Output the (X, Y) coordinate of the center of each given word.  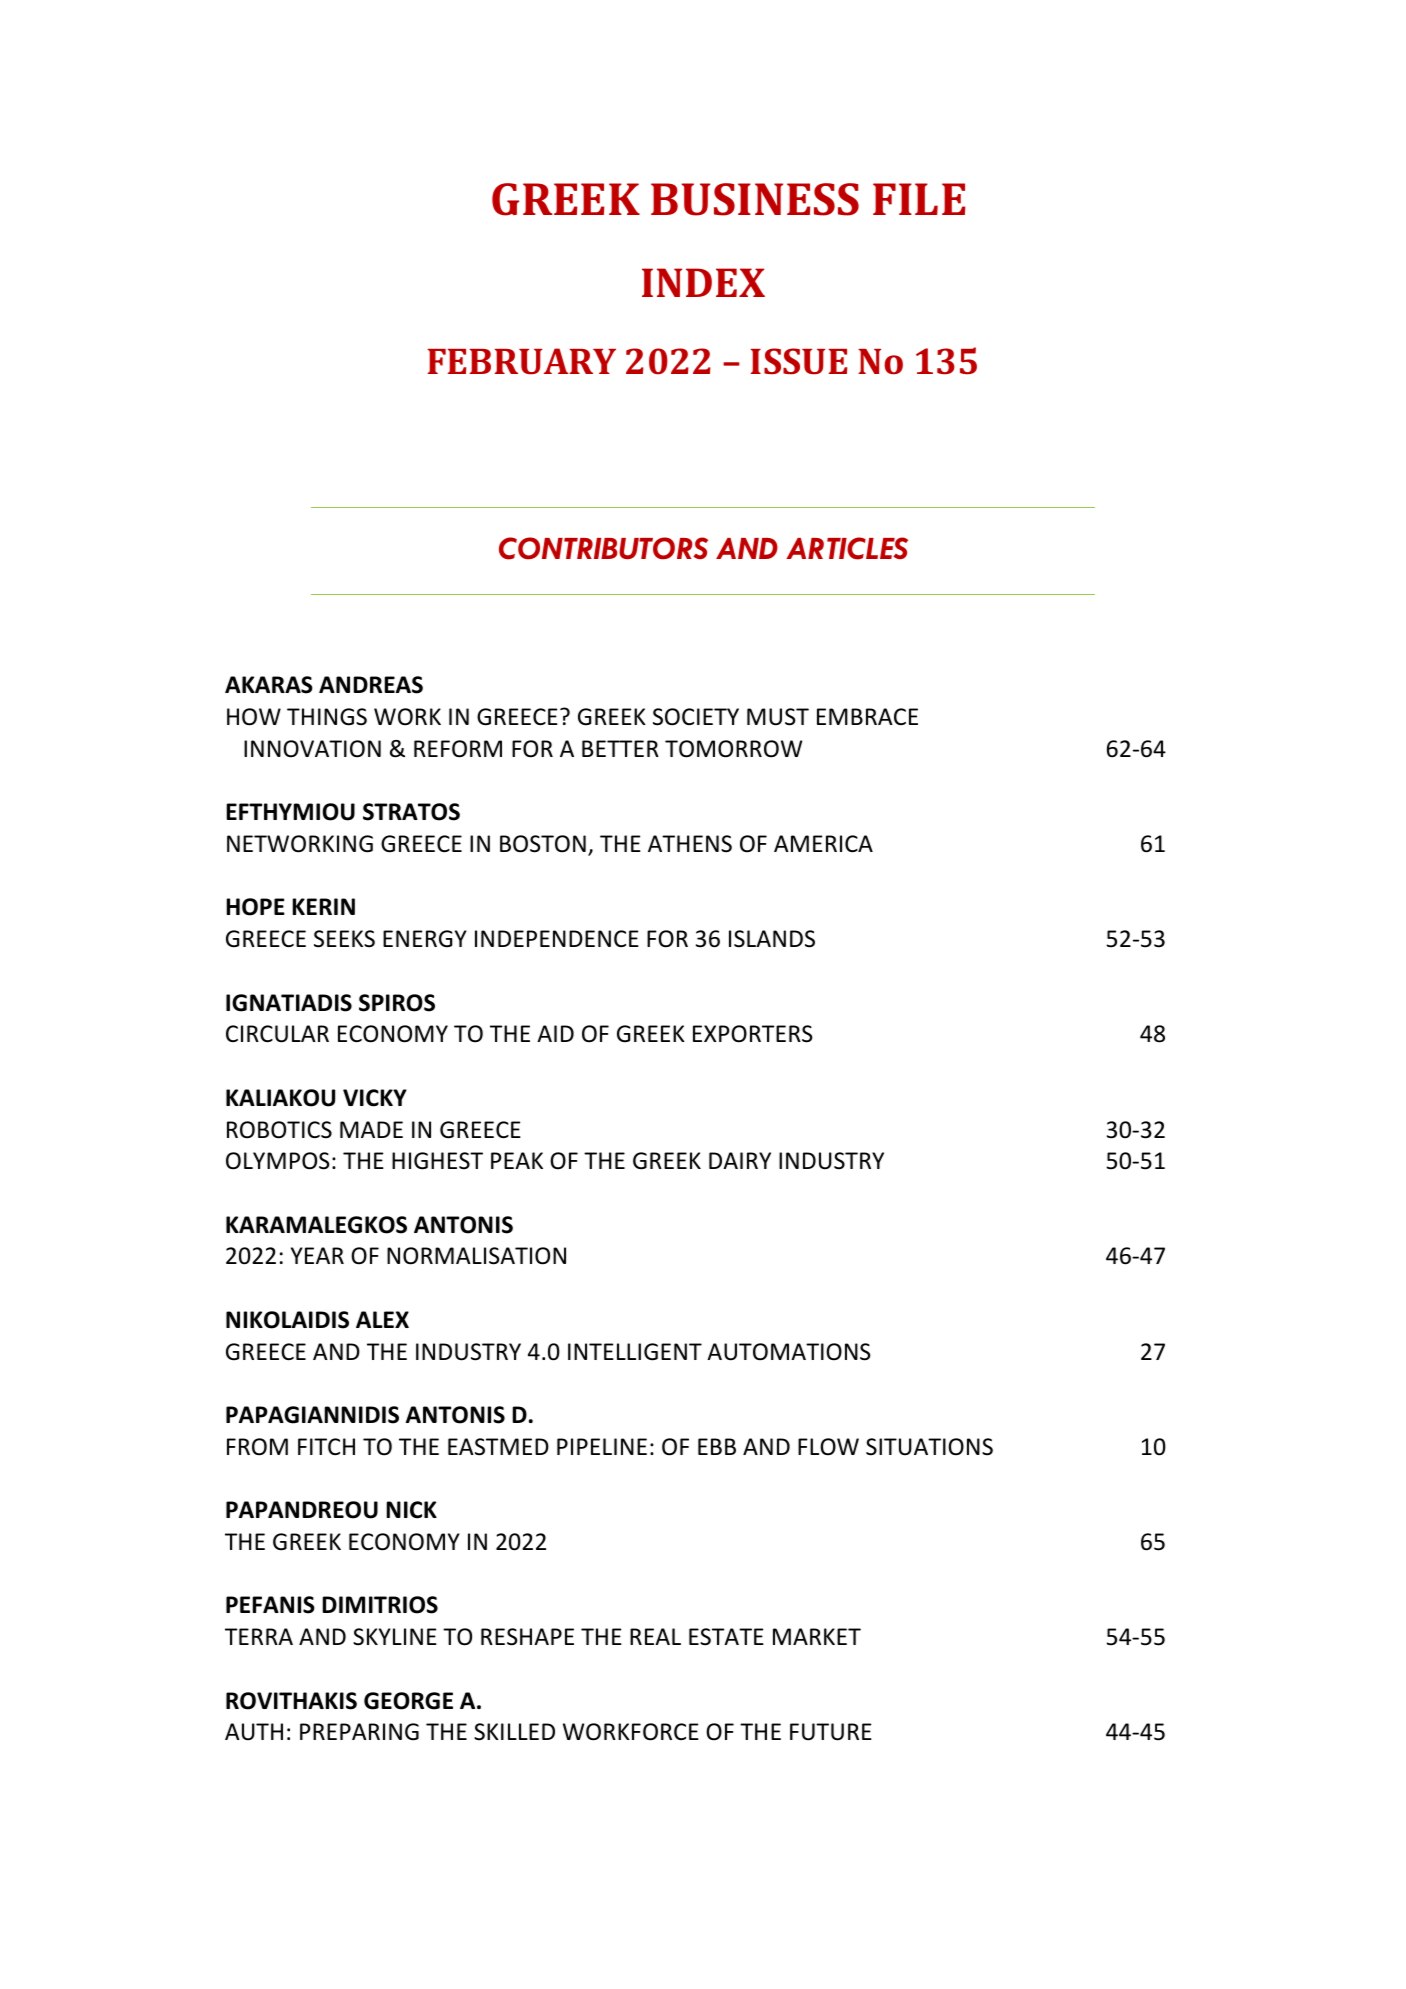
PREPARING (359, 1732)
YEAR (317, 1255)
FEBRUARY (522, 361)
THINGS (327, 717)
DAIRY (740, 1160)
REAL (655, 1636)
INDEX (703, 282)
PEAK (517, 1160)
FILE (919, 199)
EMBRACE (867, 716)
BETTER (620, 748)
